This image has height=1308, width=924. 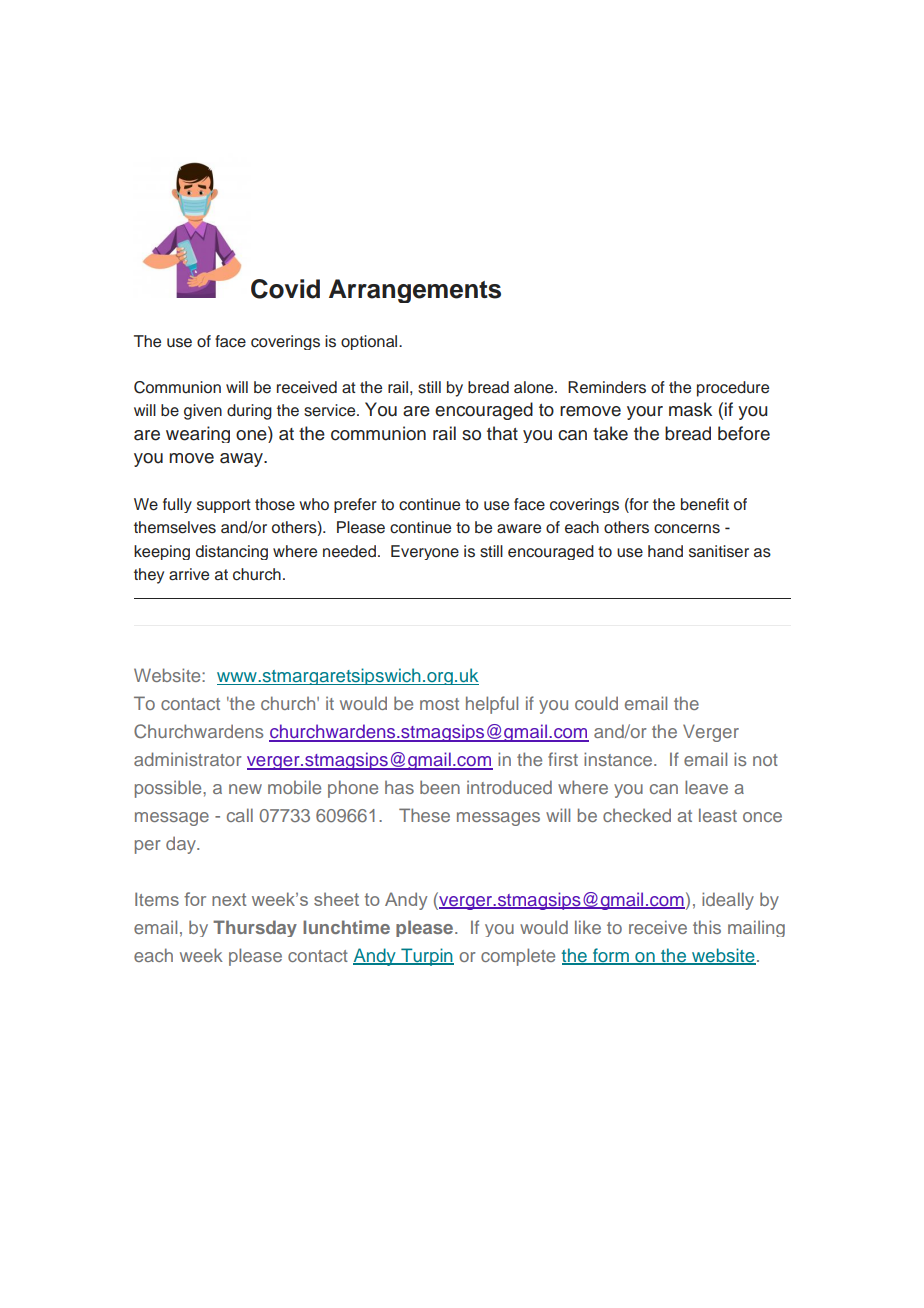 I want to click on Covid, so click(x=285, y=289).
